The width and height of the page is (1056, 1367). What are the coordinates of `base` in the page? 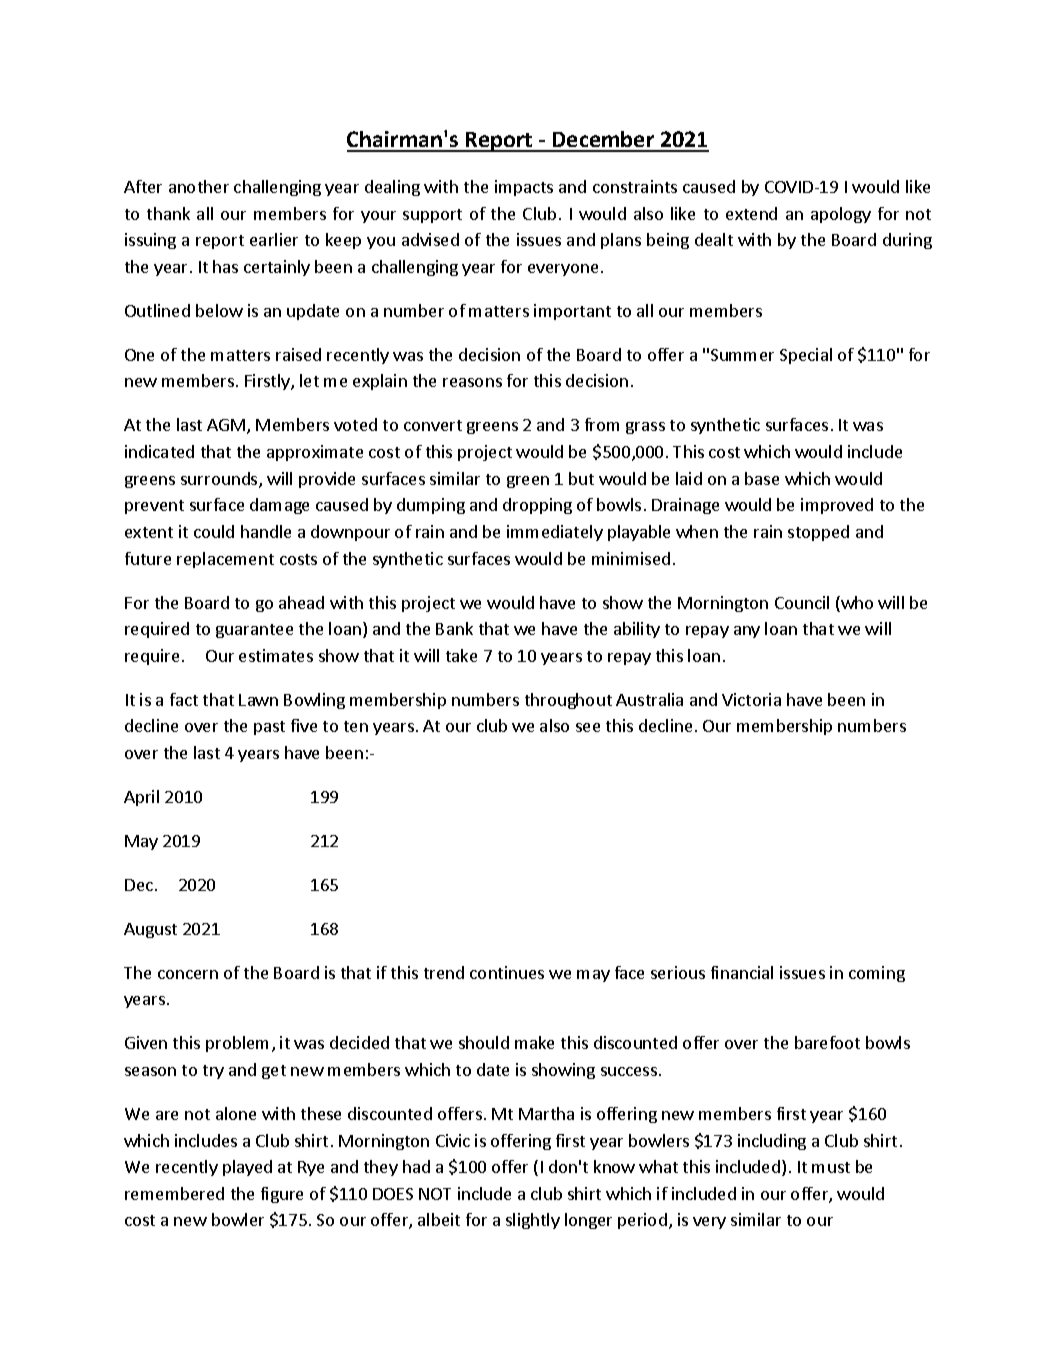 It's located at (762, 478).
